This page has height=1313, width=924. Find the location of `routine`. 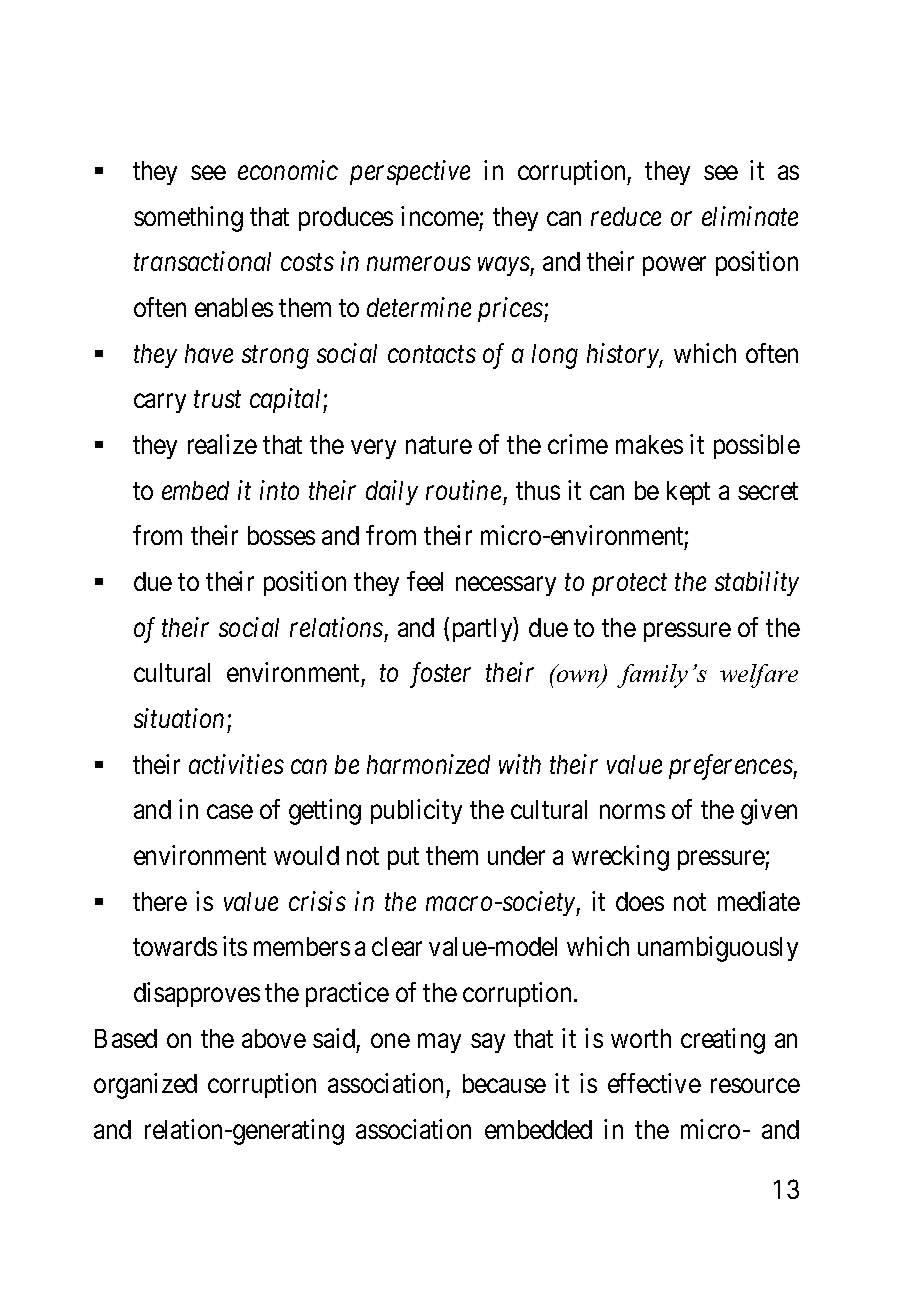

routine is located at coordinates (463, 490).
